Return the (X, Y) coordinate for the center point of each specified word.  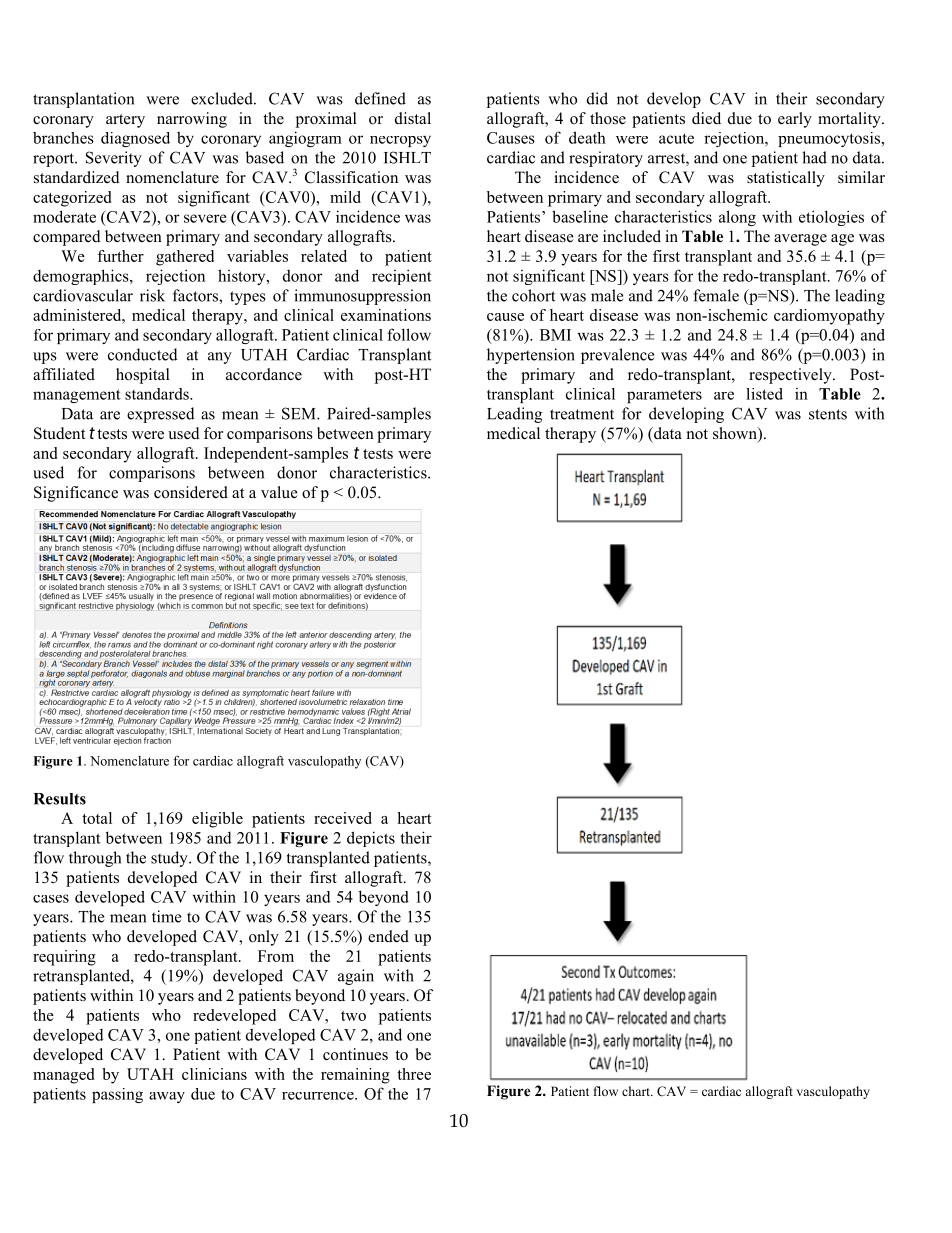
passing (117, 1095)
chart (637, 1091)
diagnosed (135, 139)
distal (413, 118)
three (414, 1074)
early (795, 120)
